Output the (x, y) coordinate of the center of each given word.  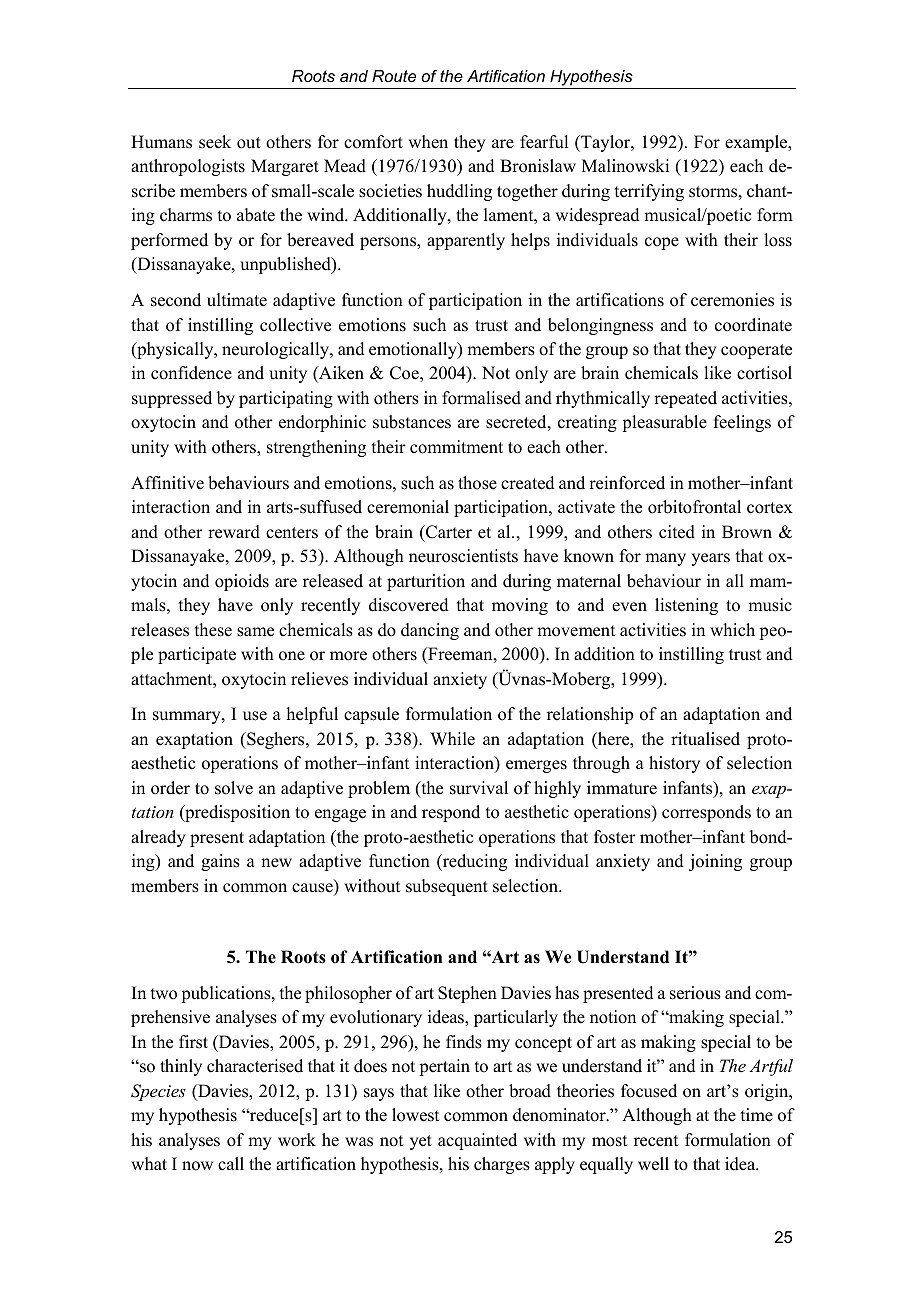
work (297, 1140)
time (757, 1115)
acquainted (477, 1141)
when (428, 142)
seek (215, 142)
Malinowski (625, 166)
